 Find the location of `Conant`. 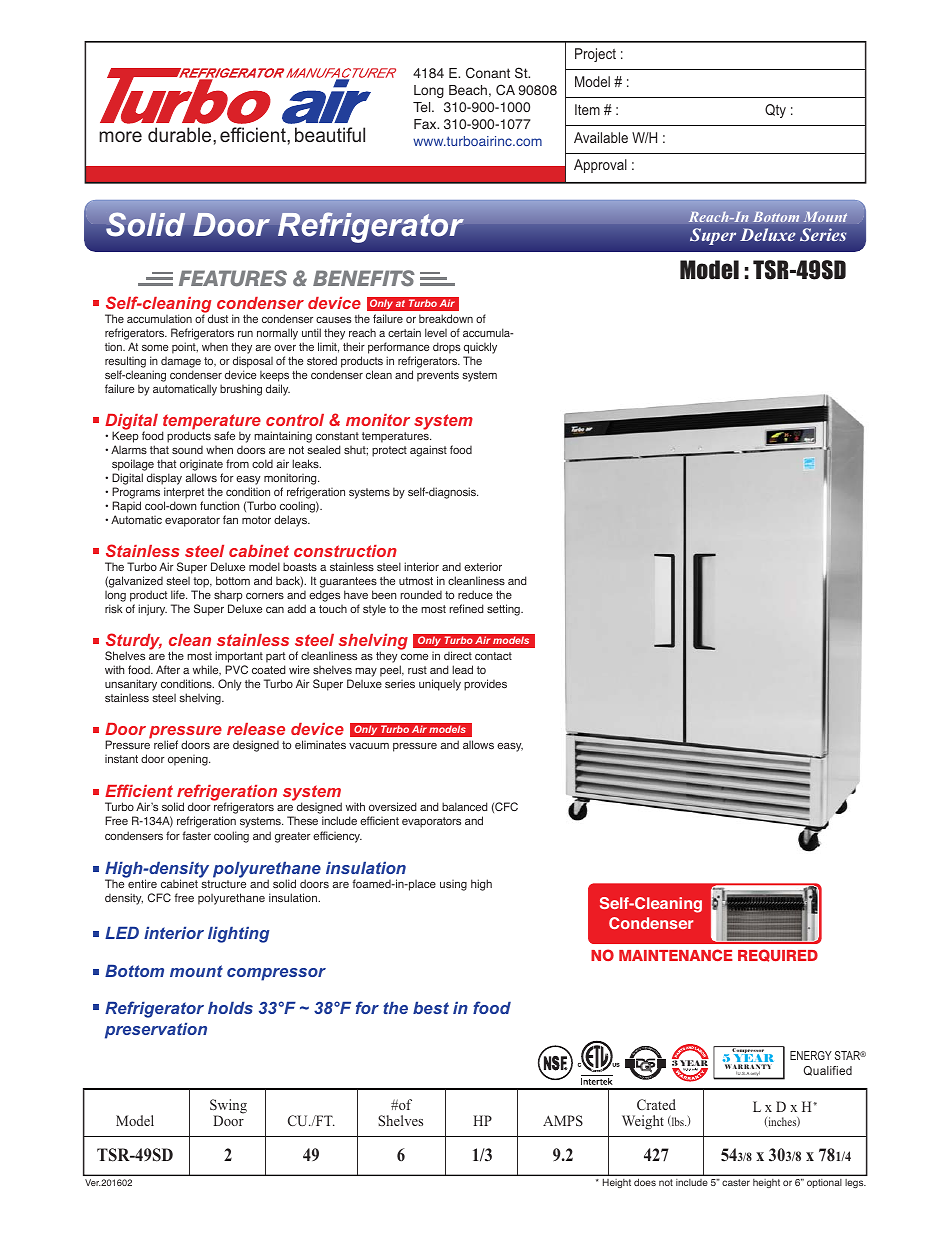

Conant is located at coordinates (488, 73).
